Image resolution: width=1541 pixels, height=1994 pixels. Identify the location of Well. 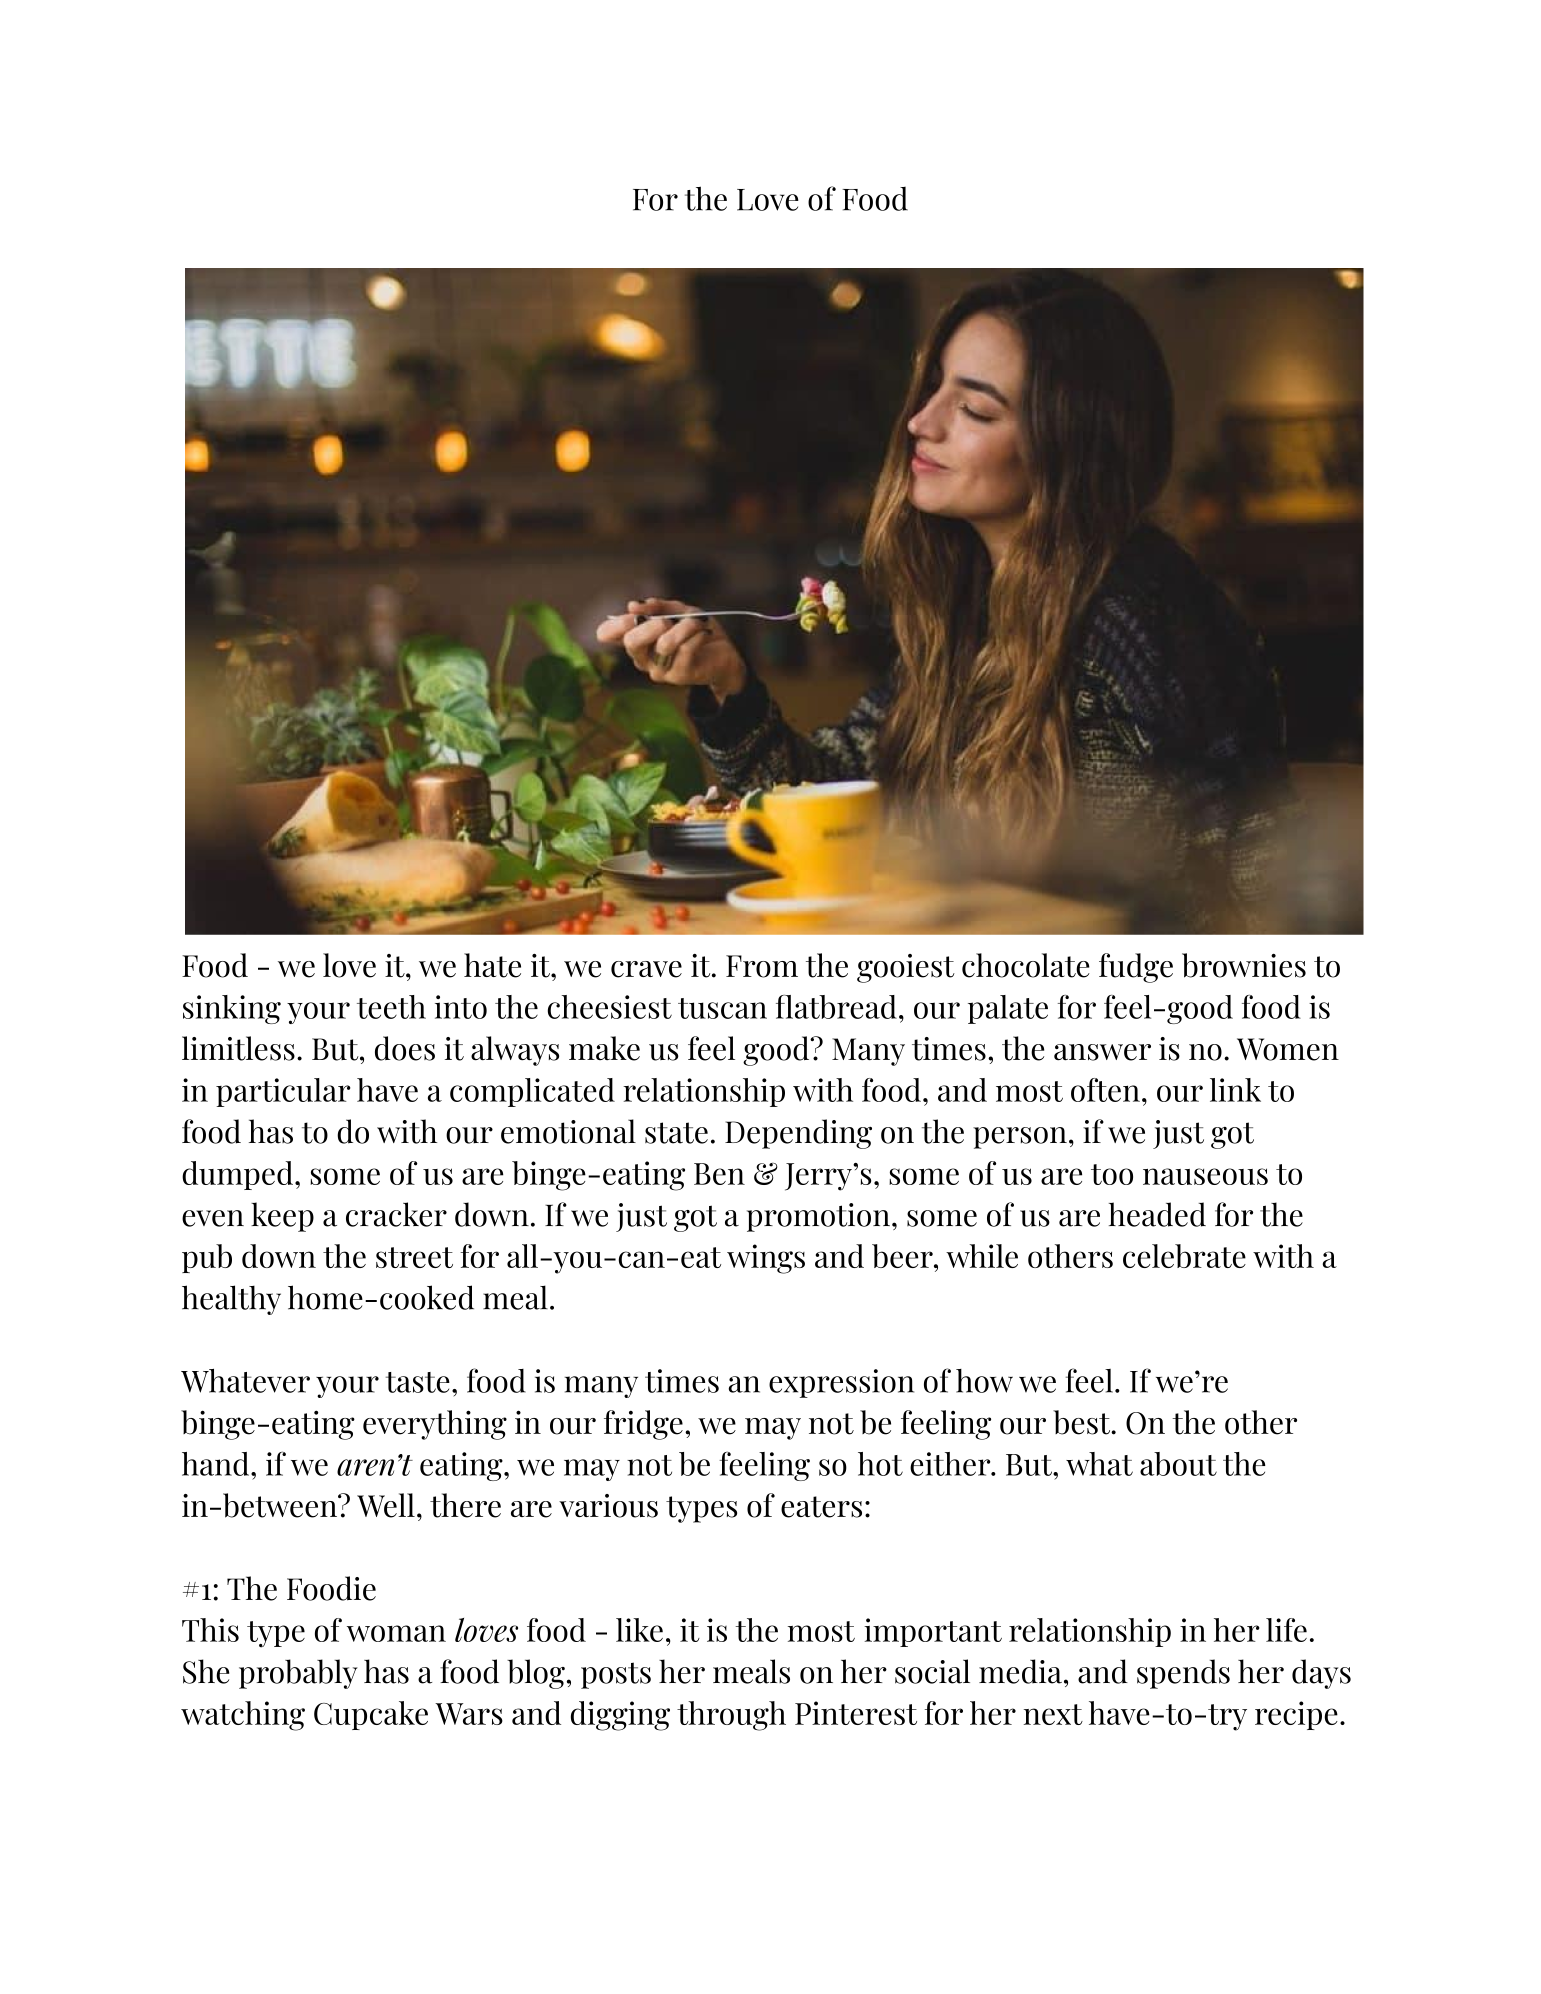
(386, 1505).
